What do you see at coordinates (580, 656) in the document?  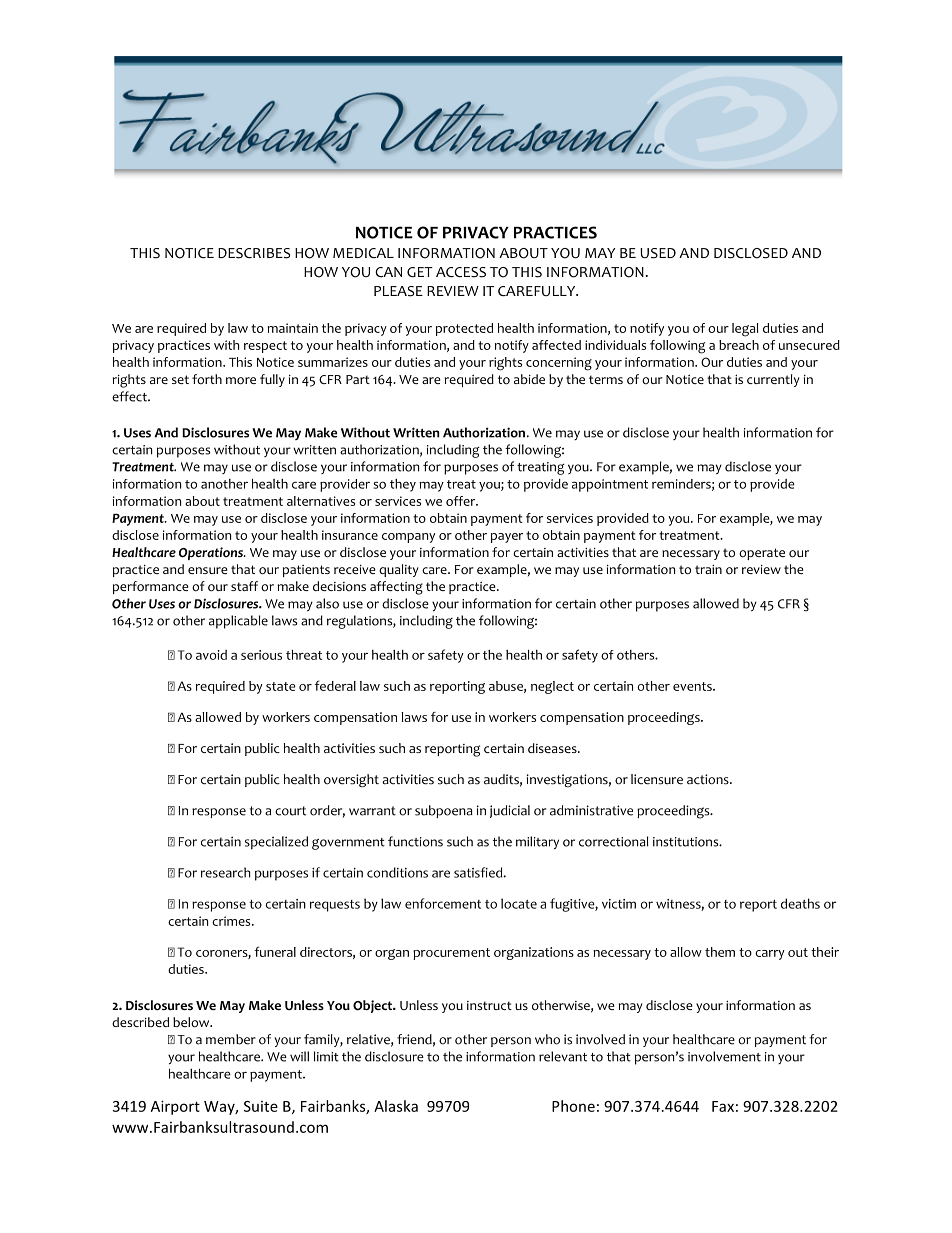 I see `safety` at bounding box center [580, 656].
